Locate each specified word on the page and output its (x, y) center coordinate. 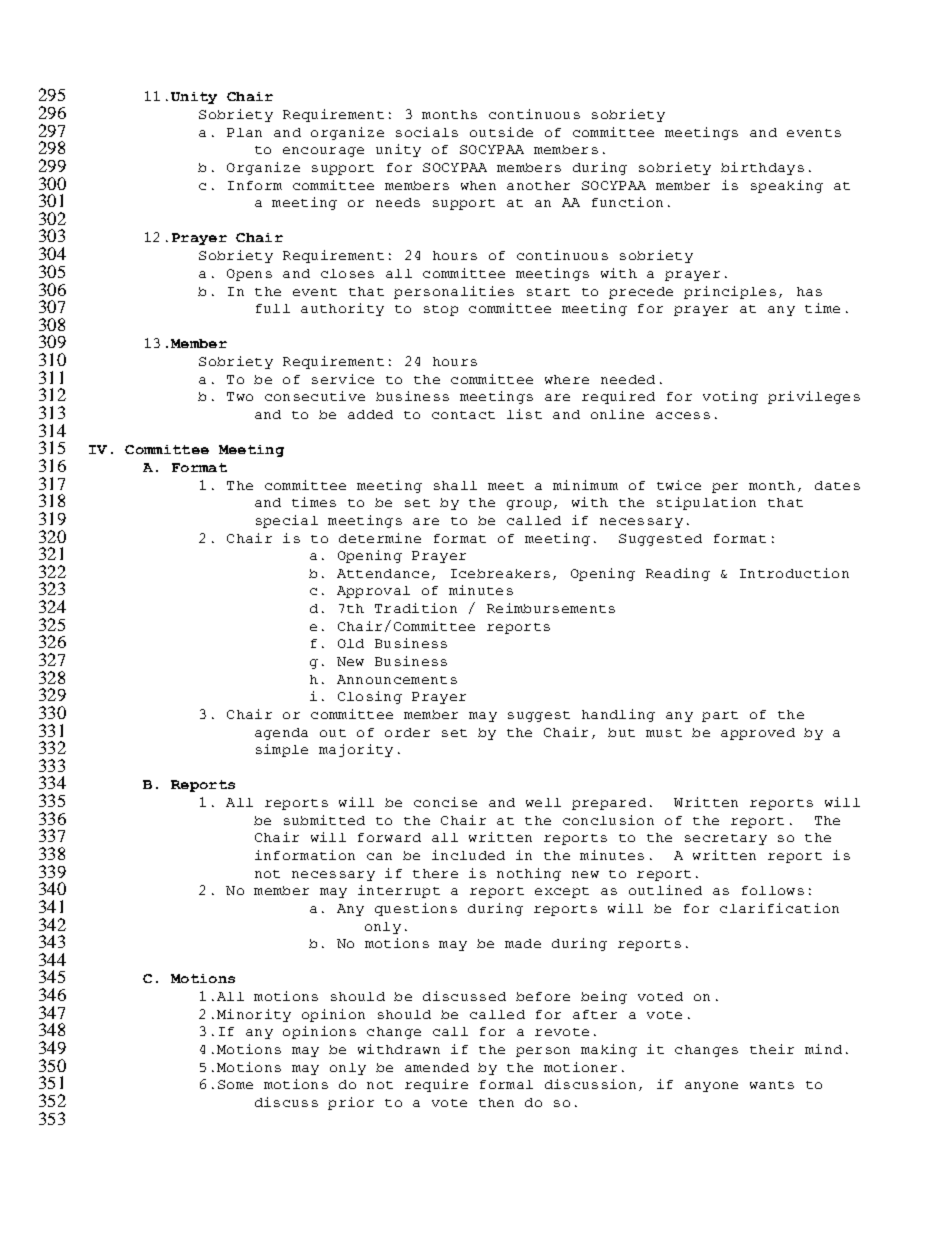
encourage (323, 152)
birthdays (762, 168)
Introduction (794, 573)
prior (351, 1103)
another (538, 185)
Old (351, 643)
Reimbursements (551, 608)
